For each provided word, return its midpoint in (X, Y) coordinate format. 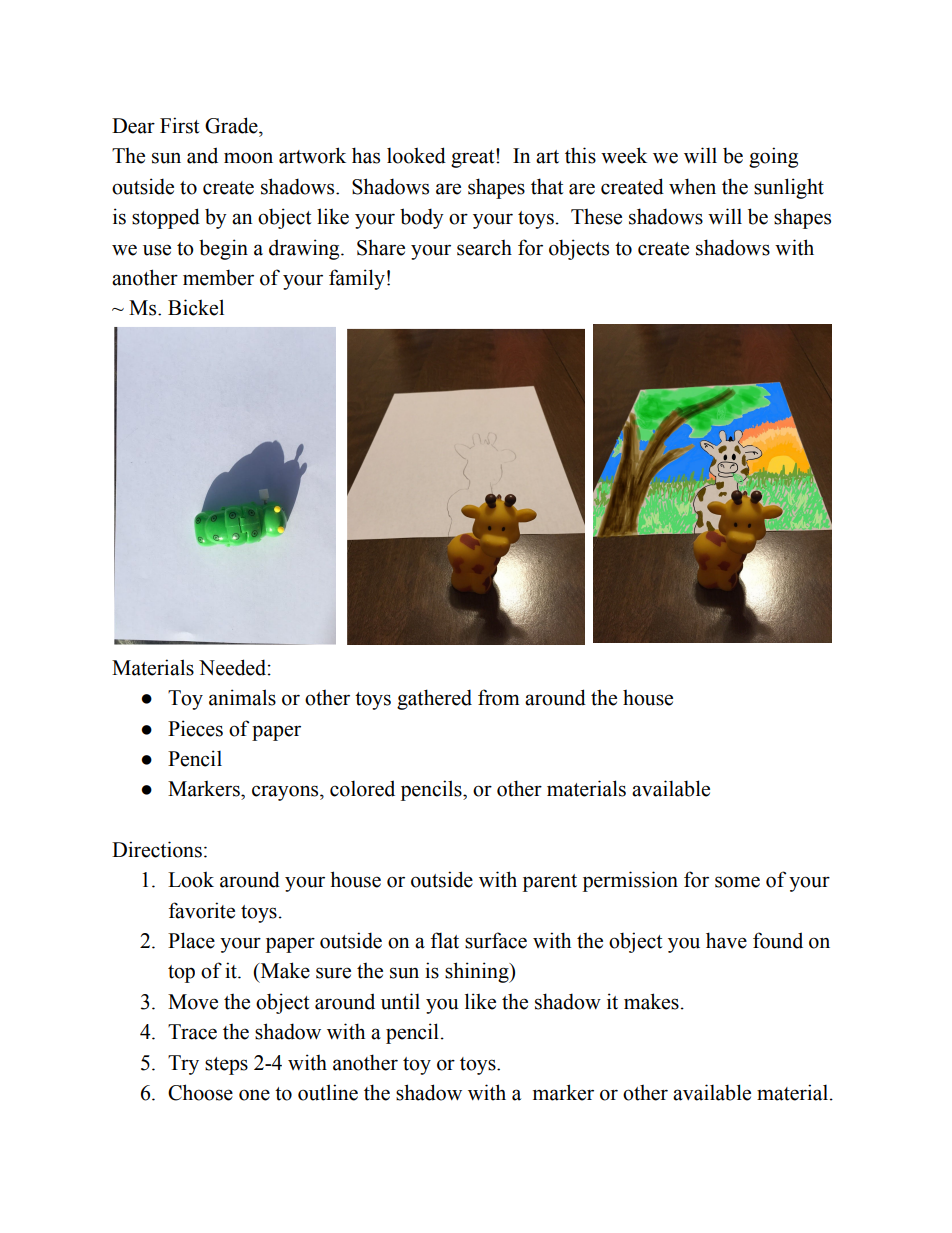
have (726, 940)
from (499, 697)
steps (226, 1066)
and (202, 155)
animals (242, 697)
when (692, 186)
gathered (434, 699)
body (422, 218)
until (400, 1001)
